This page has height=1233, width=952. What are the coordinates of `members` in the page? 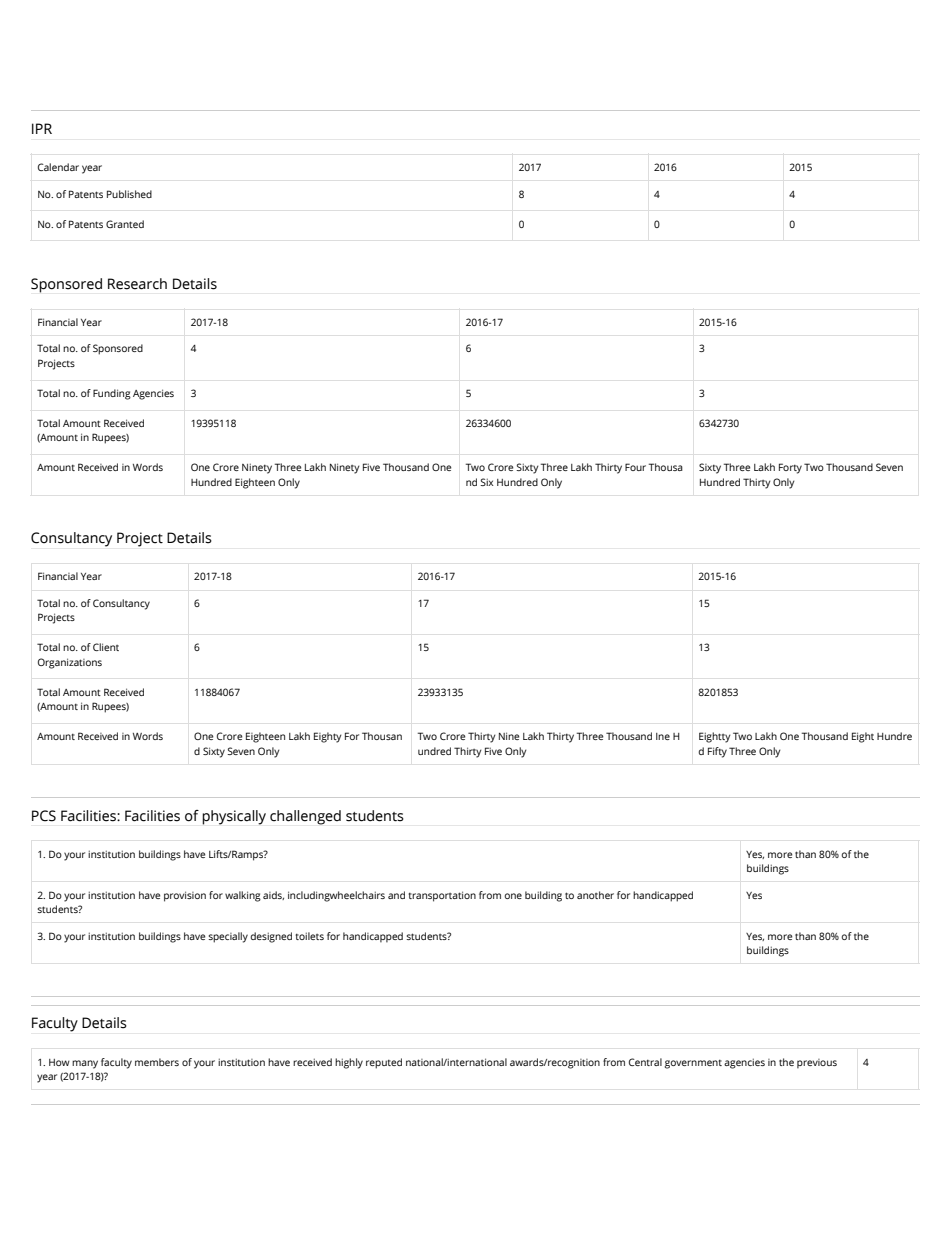 It's located at (157, 1062).
